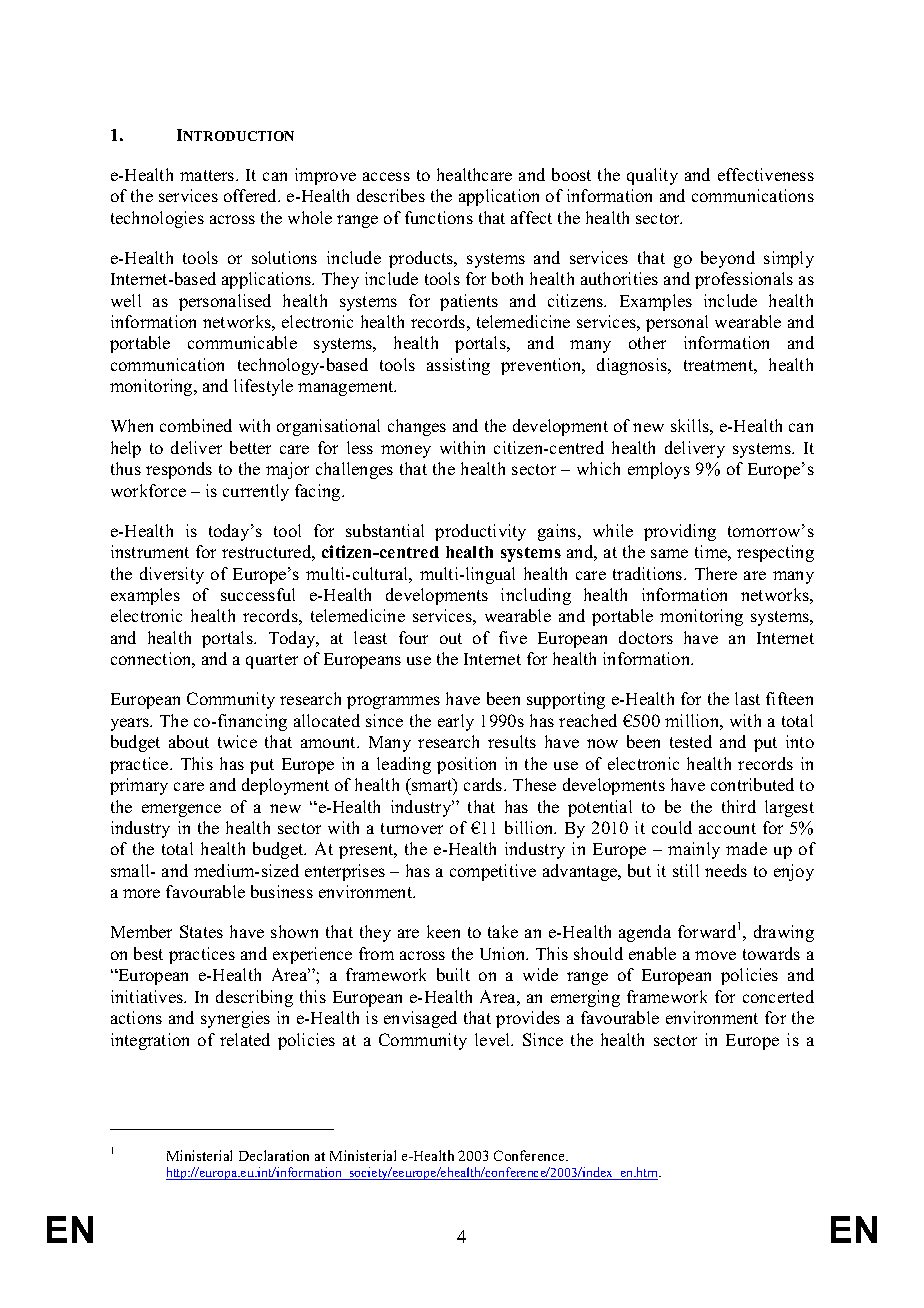  What do you see at coordinates (747, 698) in the screenshot?
I see `last` at bounding box center [747, 698].
